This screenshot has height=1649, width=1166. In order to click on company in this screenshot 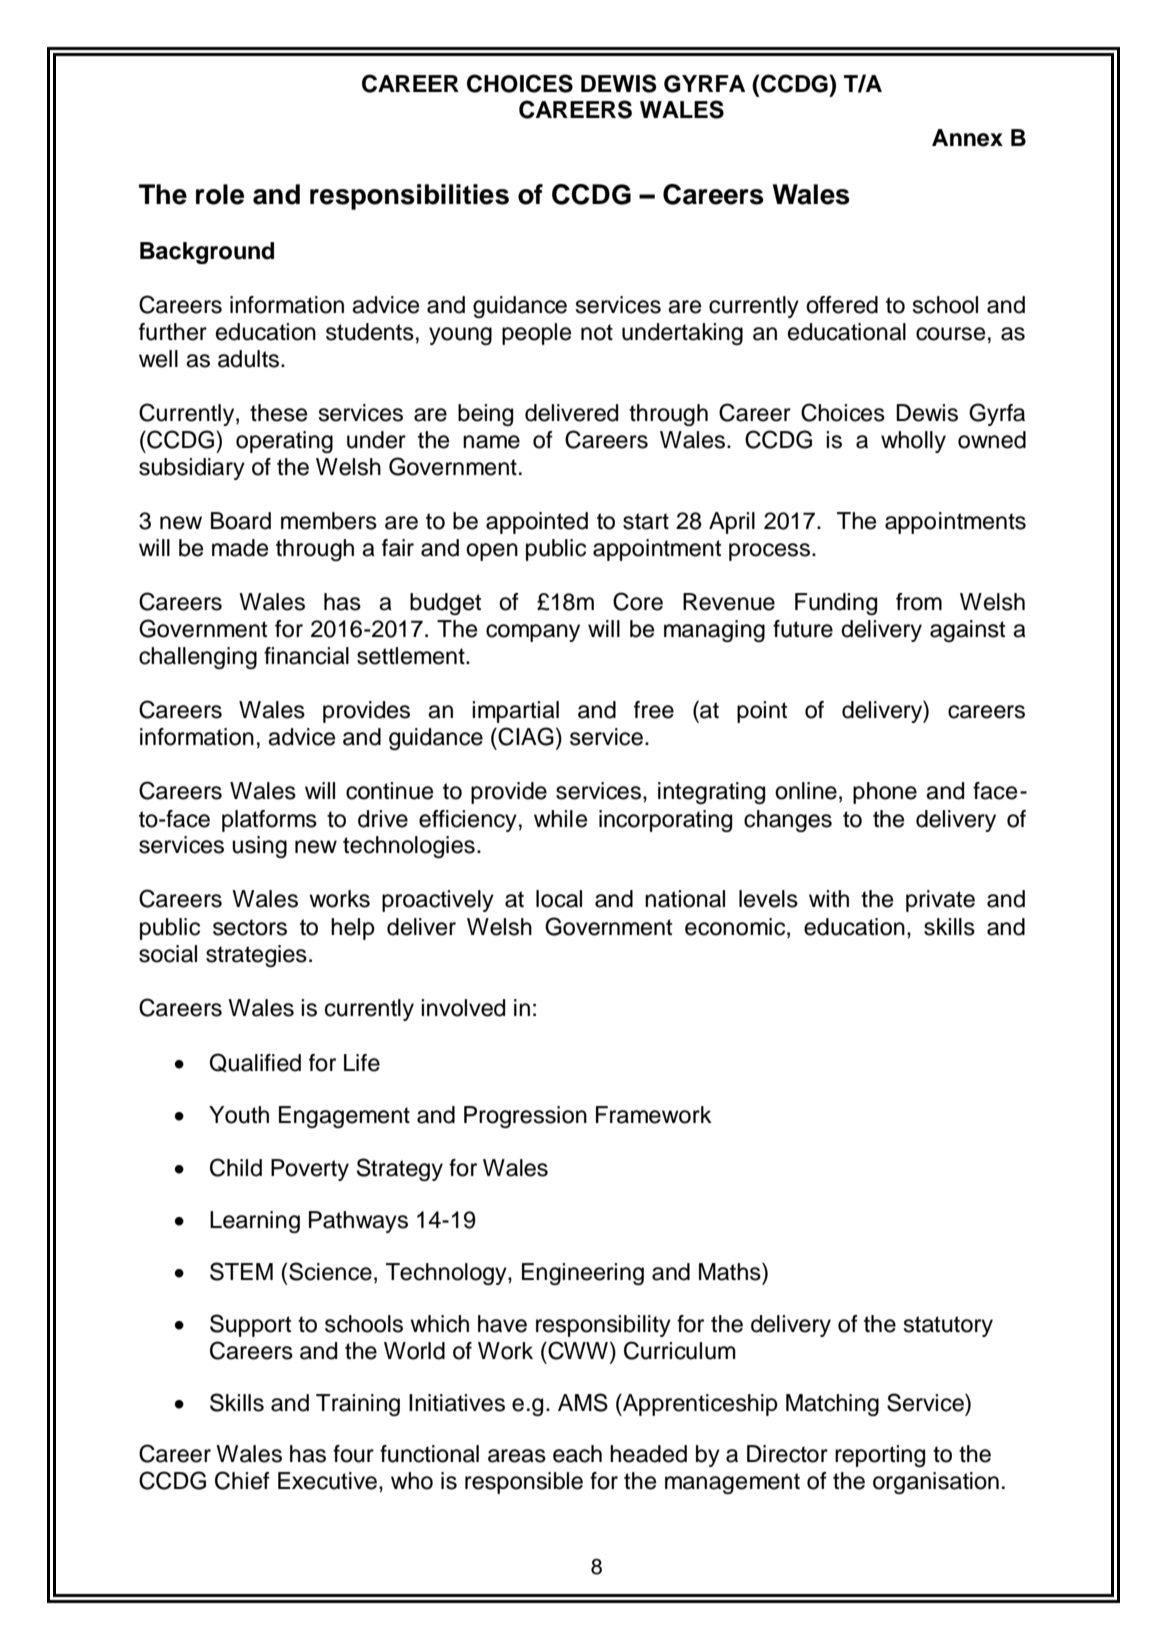, I will do `click(533, 633)`.
